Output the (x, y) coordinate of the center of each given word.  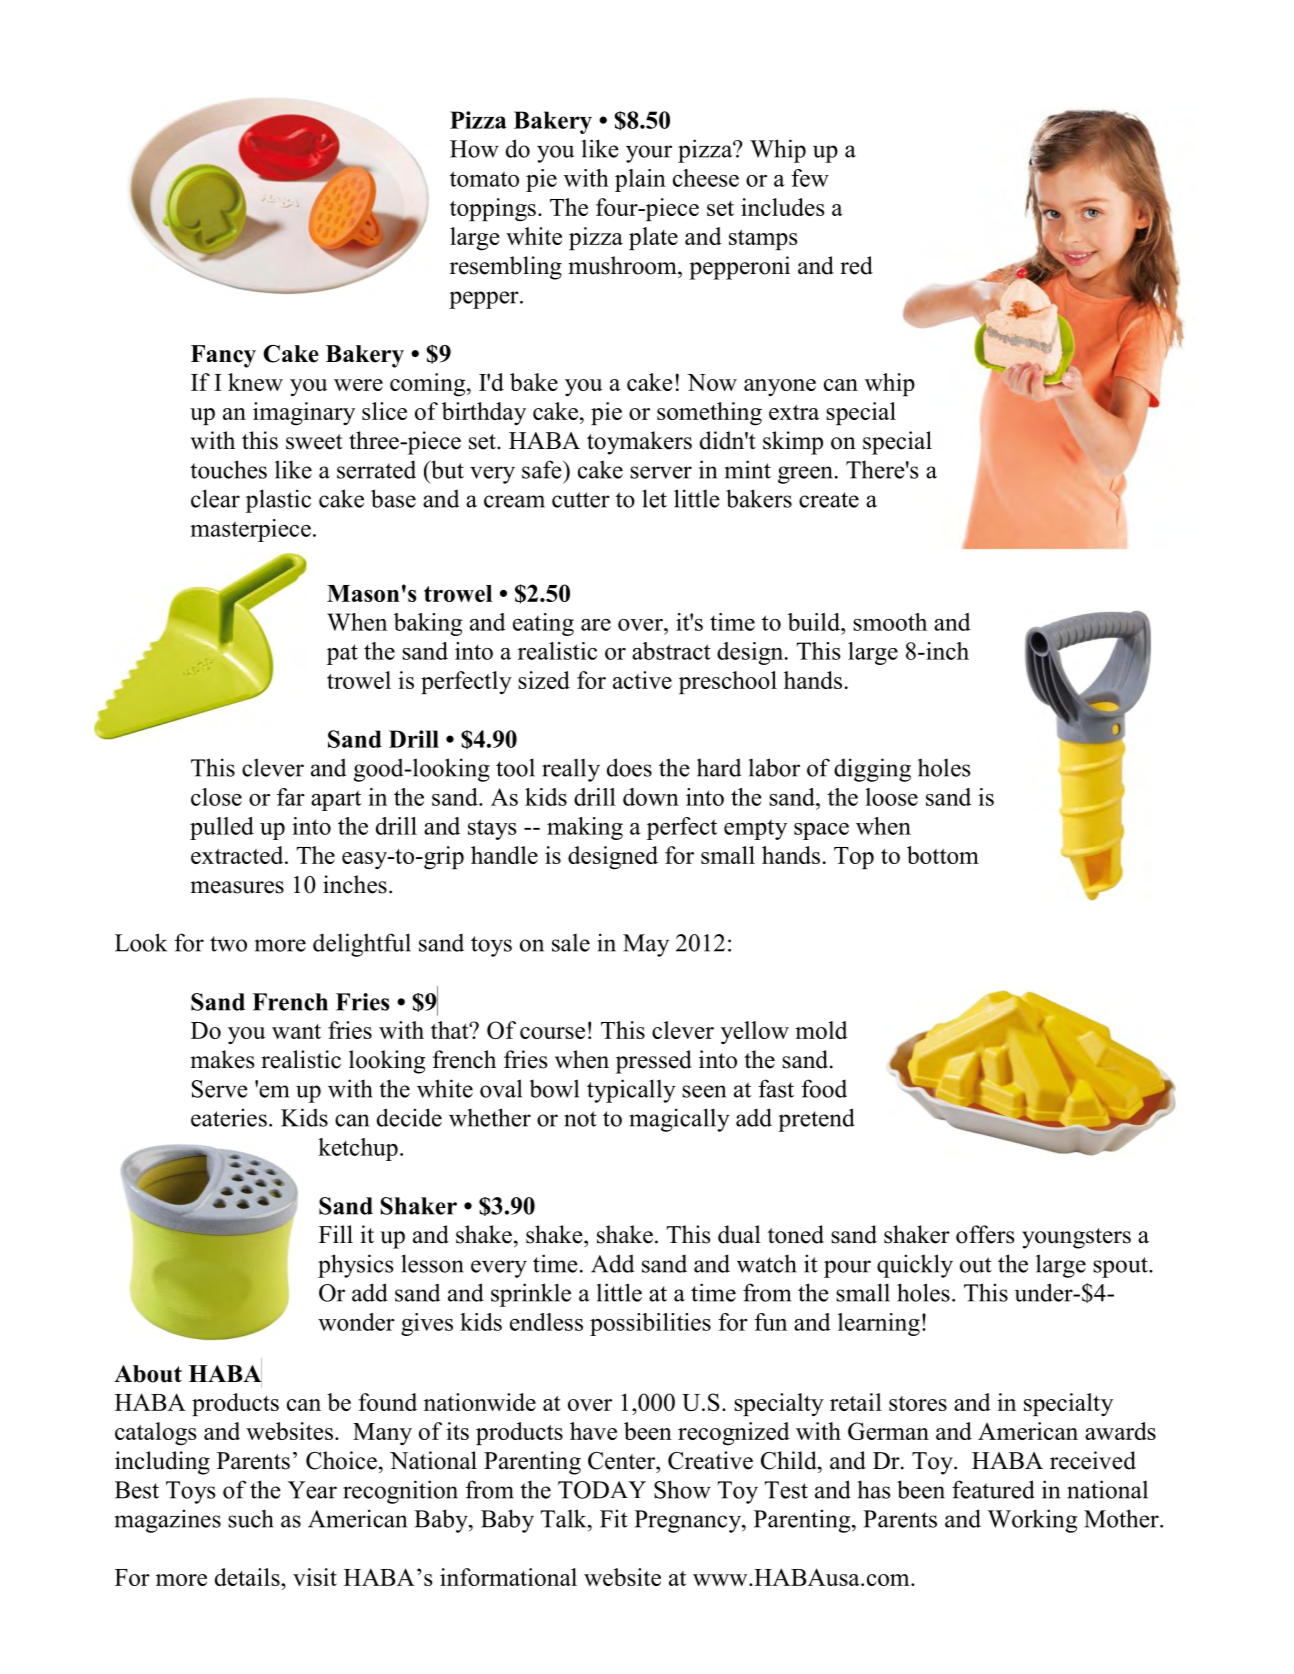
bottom (943, 855)
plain (640, 180)
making (585, 828)
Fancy (223, 356)
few (810, 178)
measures (237, 887)
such (251, 1518)
